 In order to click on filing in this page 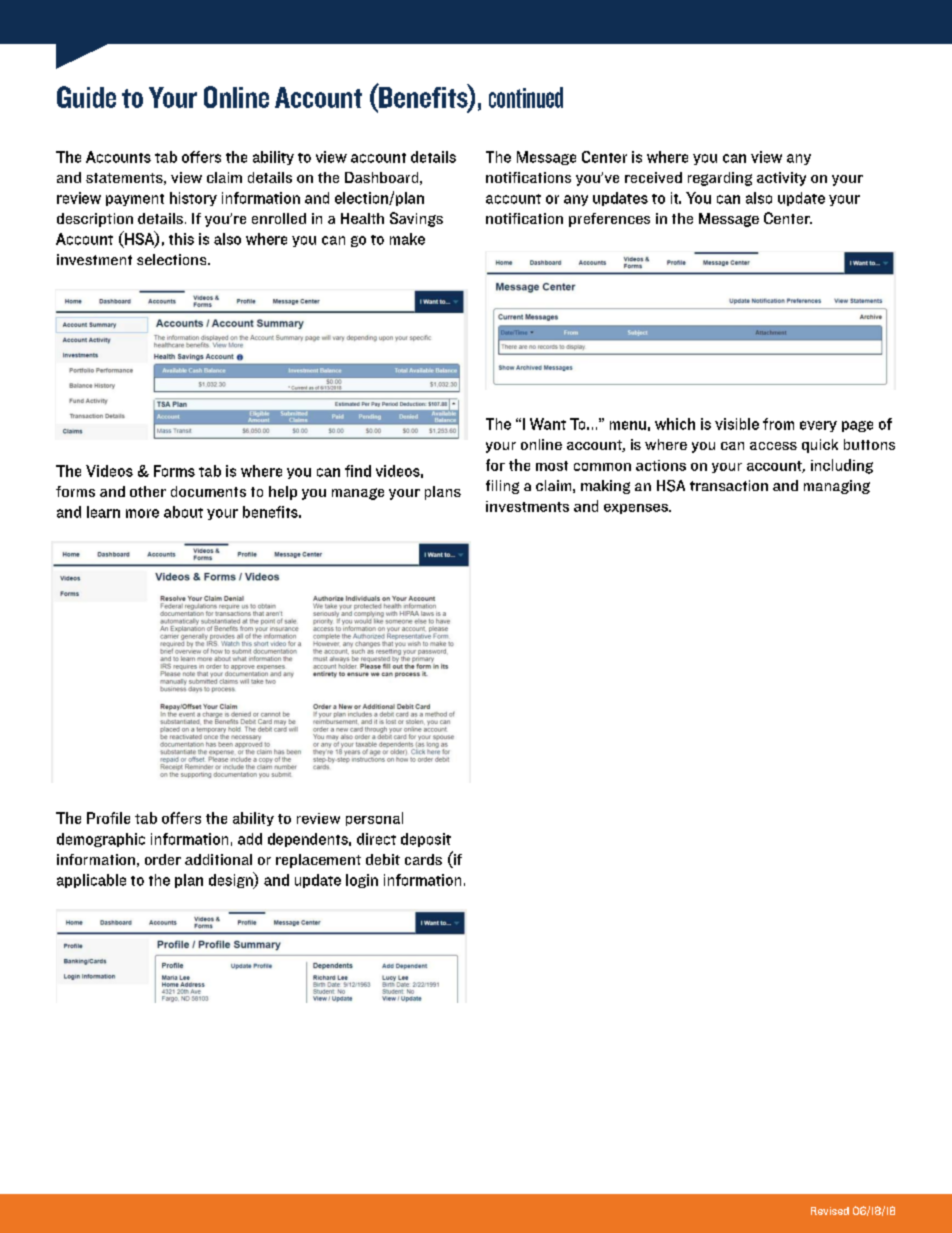, I will do `click(502, 487)`.
